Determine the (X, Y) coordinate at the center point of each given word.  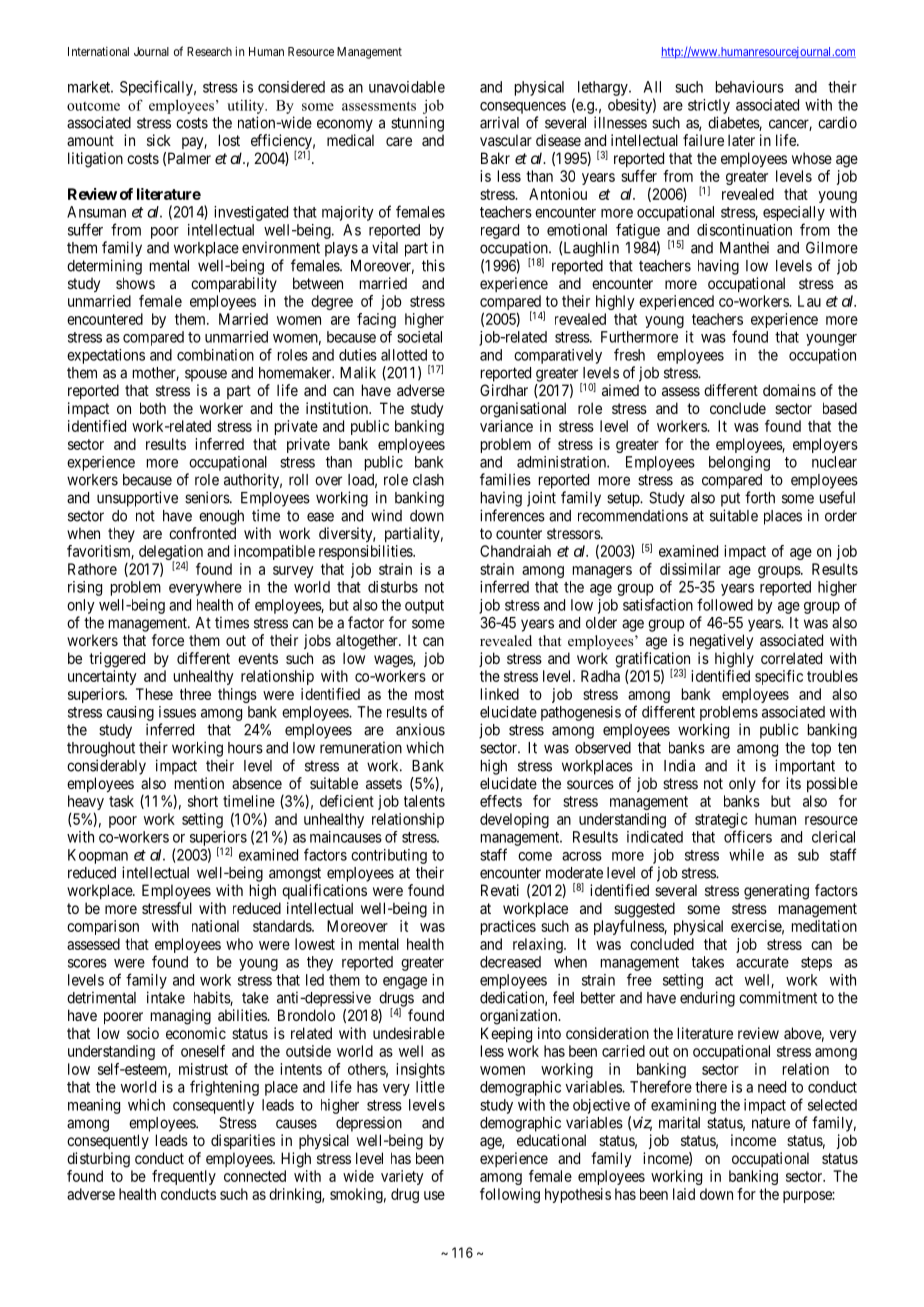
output (424, 607)
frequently (184, 1177)
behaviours (750, 87)
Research (209, 51)
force (168, 640)
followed (725, 604)
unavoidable (407, 87)
